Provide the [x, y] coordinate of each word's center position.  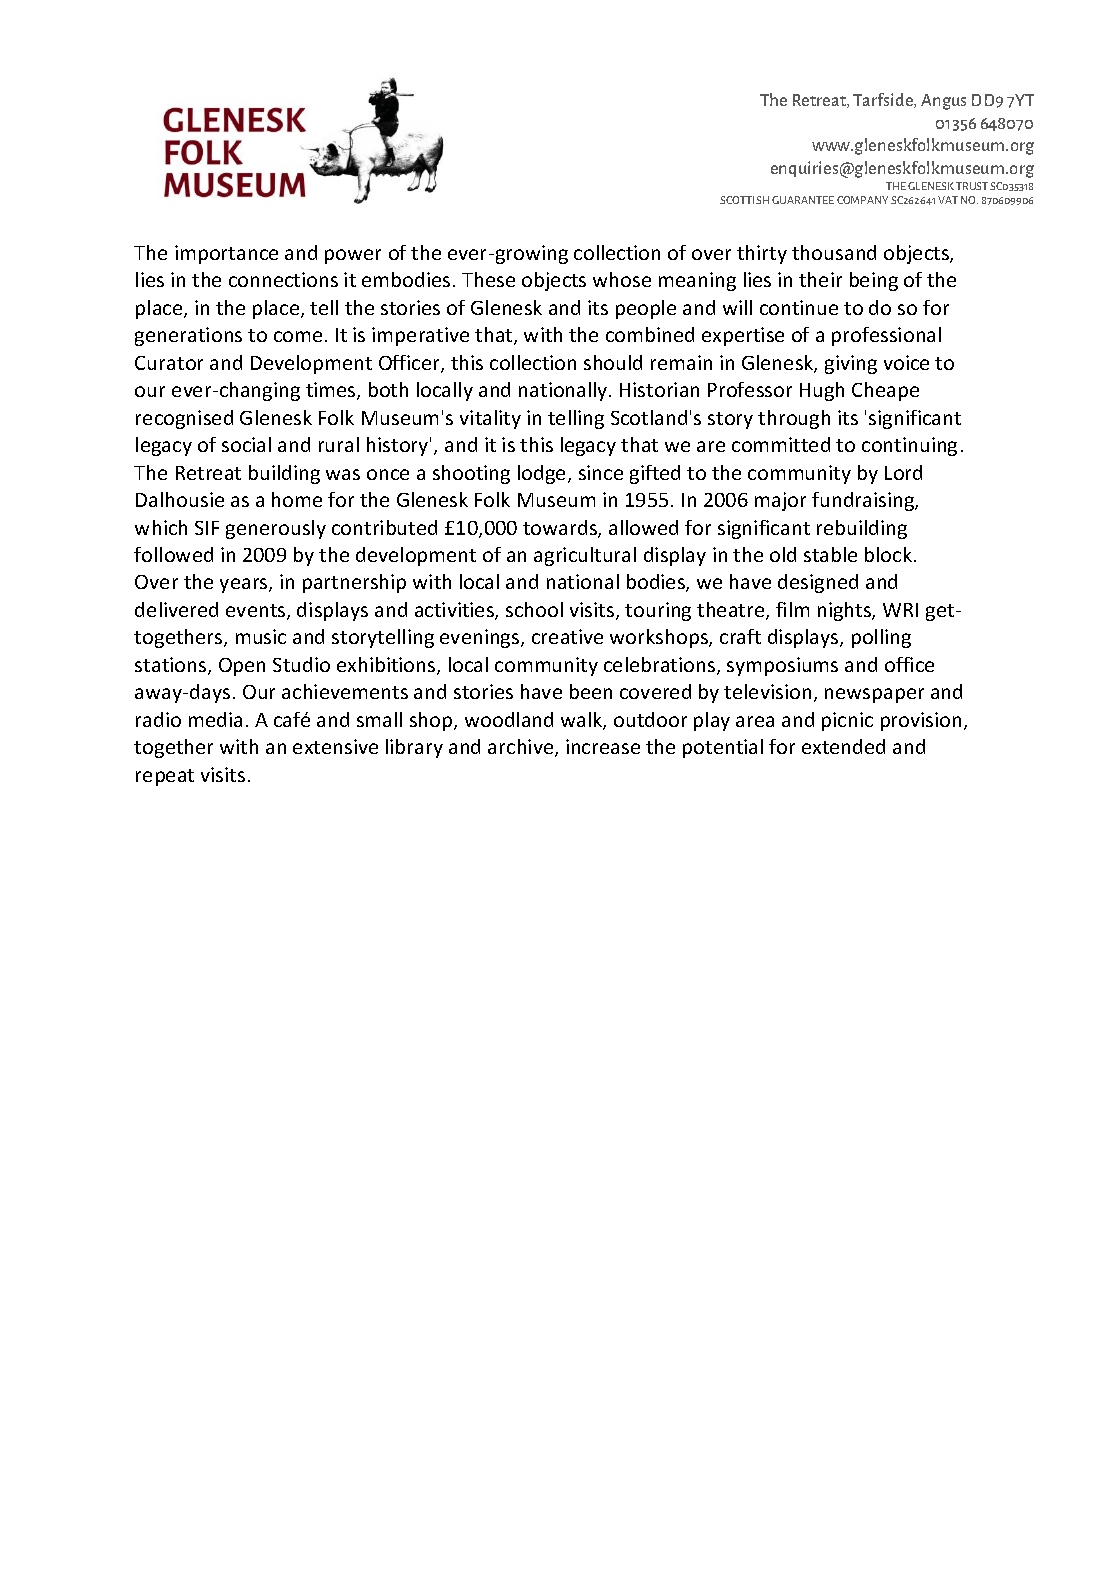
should [613, 362]
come [298, 336]
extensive [335, 746]
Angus [943, 102]
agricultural [585, 556]
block [888, 554]
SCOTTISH [744, 200]
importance [226, 254]
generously [276, 529]
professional [886, 336]
